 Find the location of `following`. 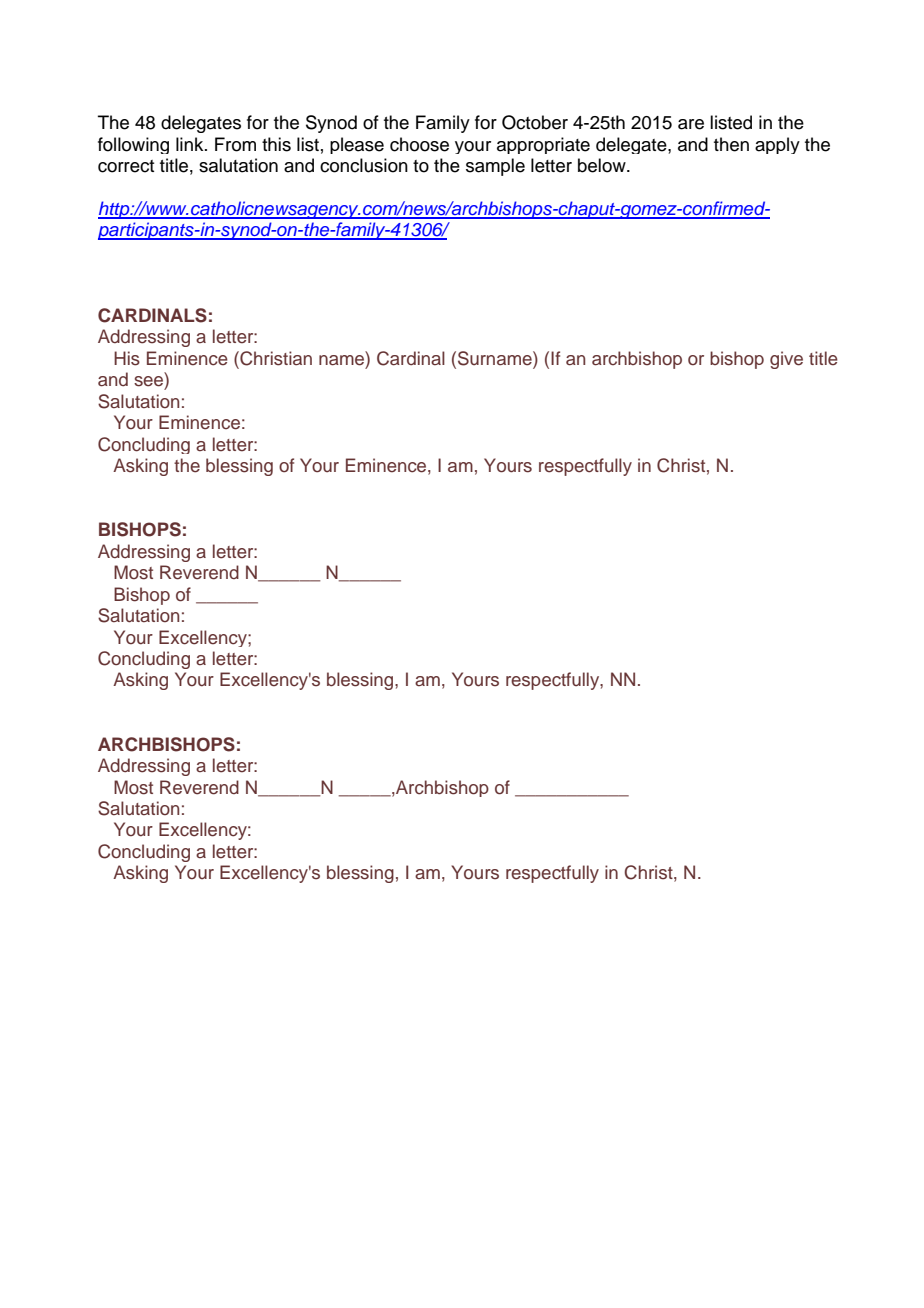

following is located at coordinates (133, 145).
